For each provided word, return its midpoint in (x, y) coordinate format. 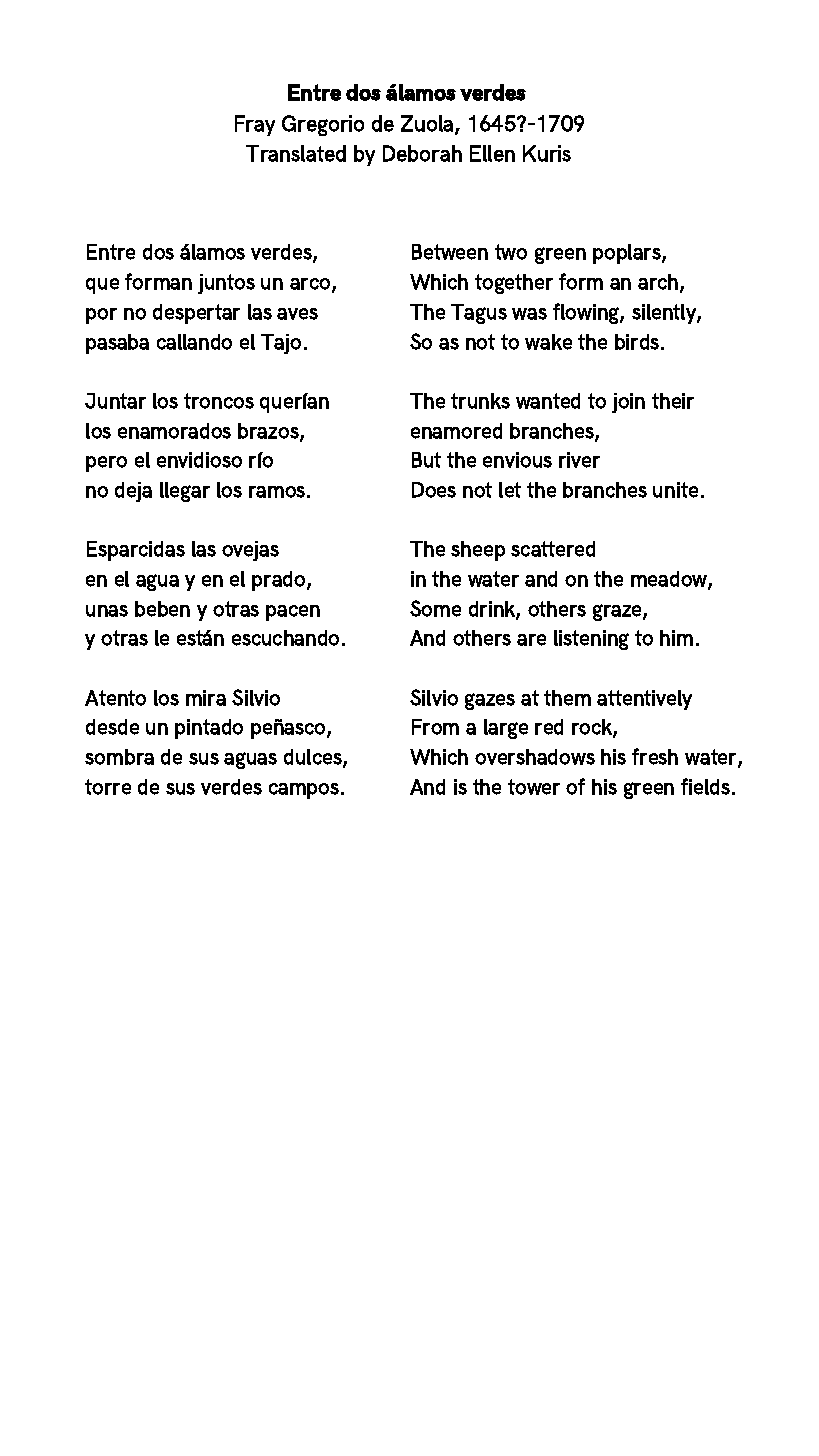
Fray (255, 125)
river (579, 460)
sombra (119, 757)
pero (106, 464)
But (426, 460)
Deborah (422, 153)
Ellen (492, 153)
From (435, 727)
